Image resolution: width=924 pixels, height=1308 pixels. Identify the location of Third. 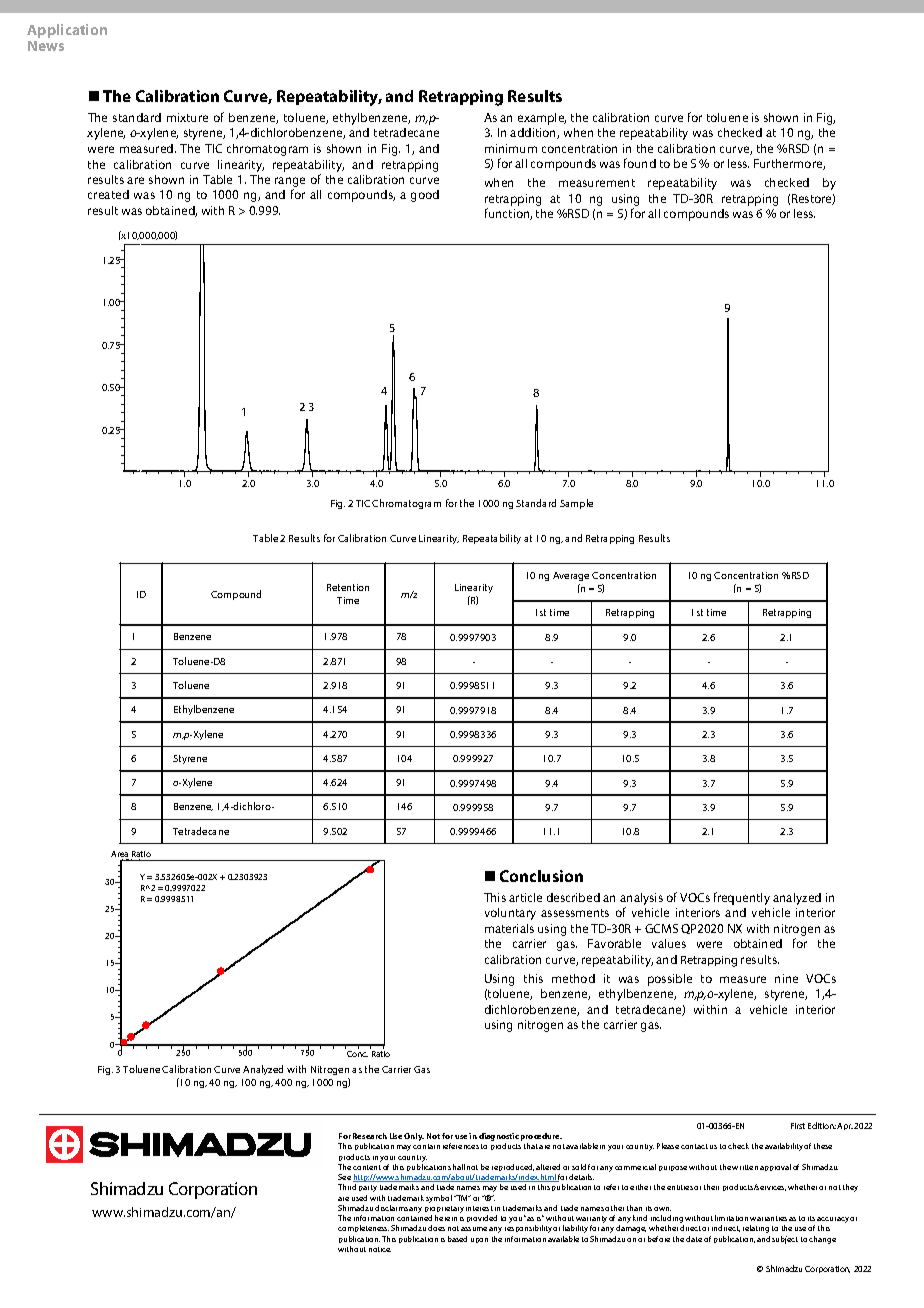
(347, 1187).
